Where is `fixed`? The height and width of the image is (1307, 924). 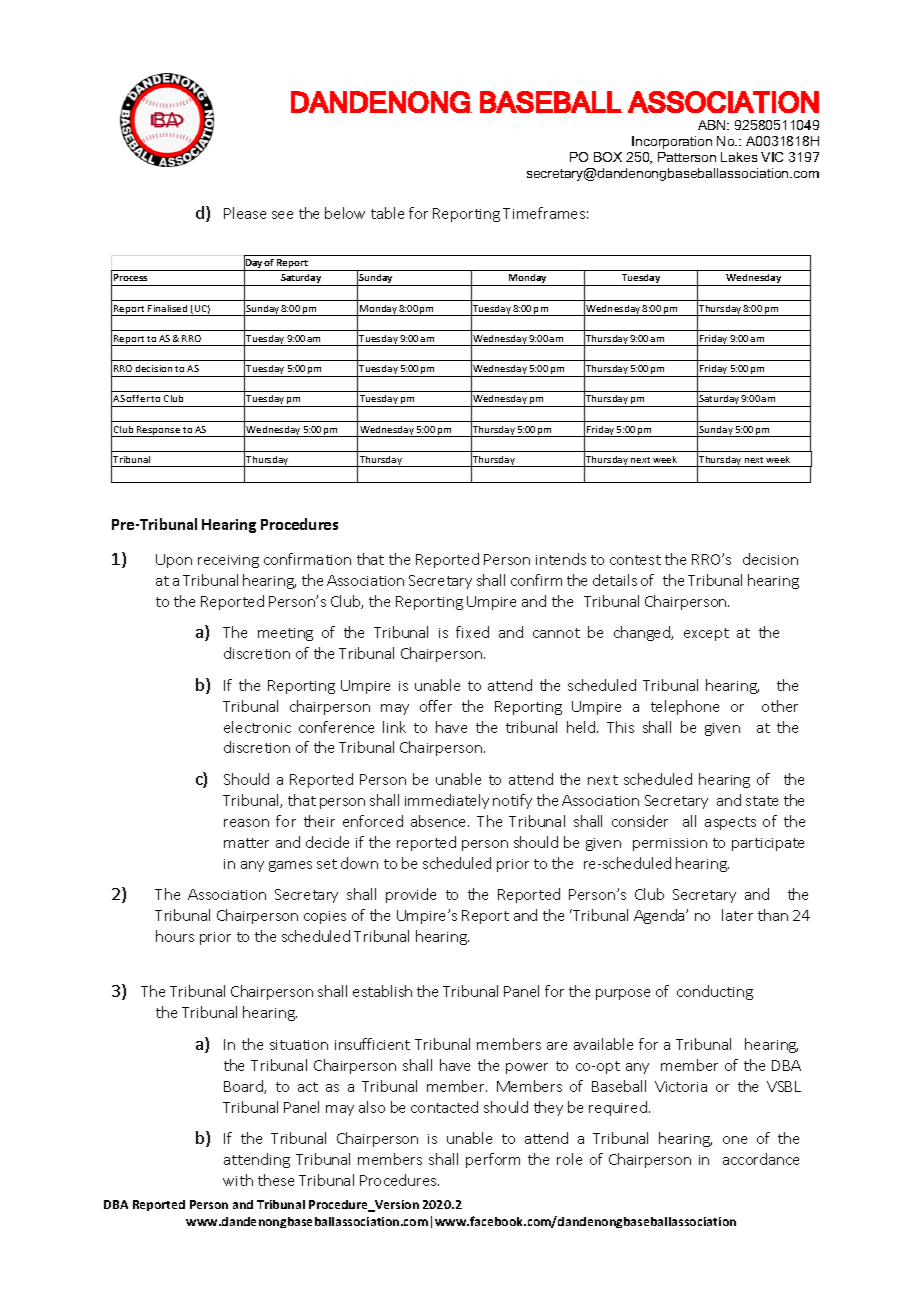
fixed is located at coordinates (472, 632).
